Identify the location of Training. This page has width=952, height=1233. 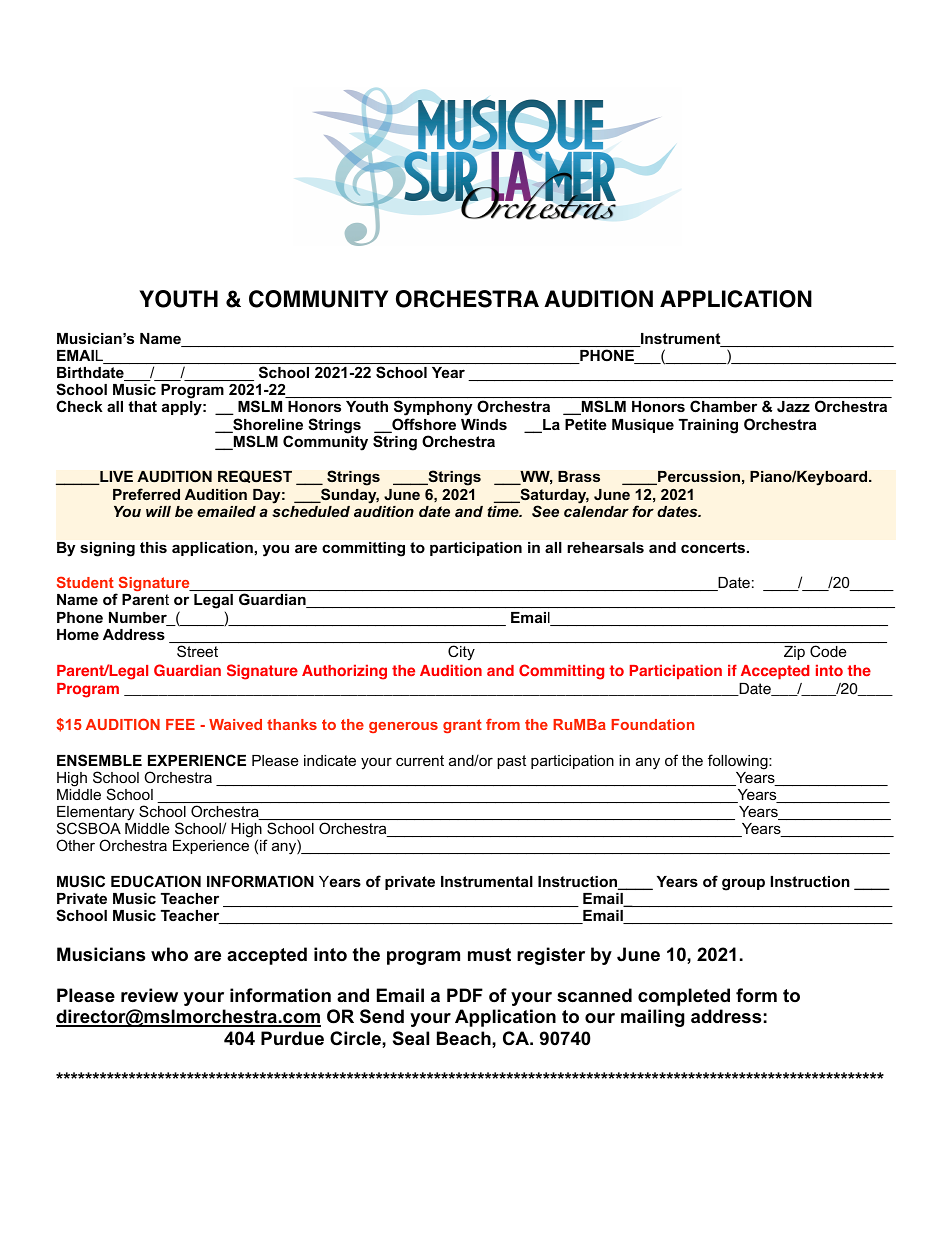
(708, 426).
